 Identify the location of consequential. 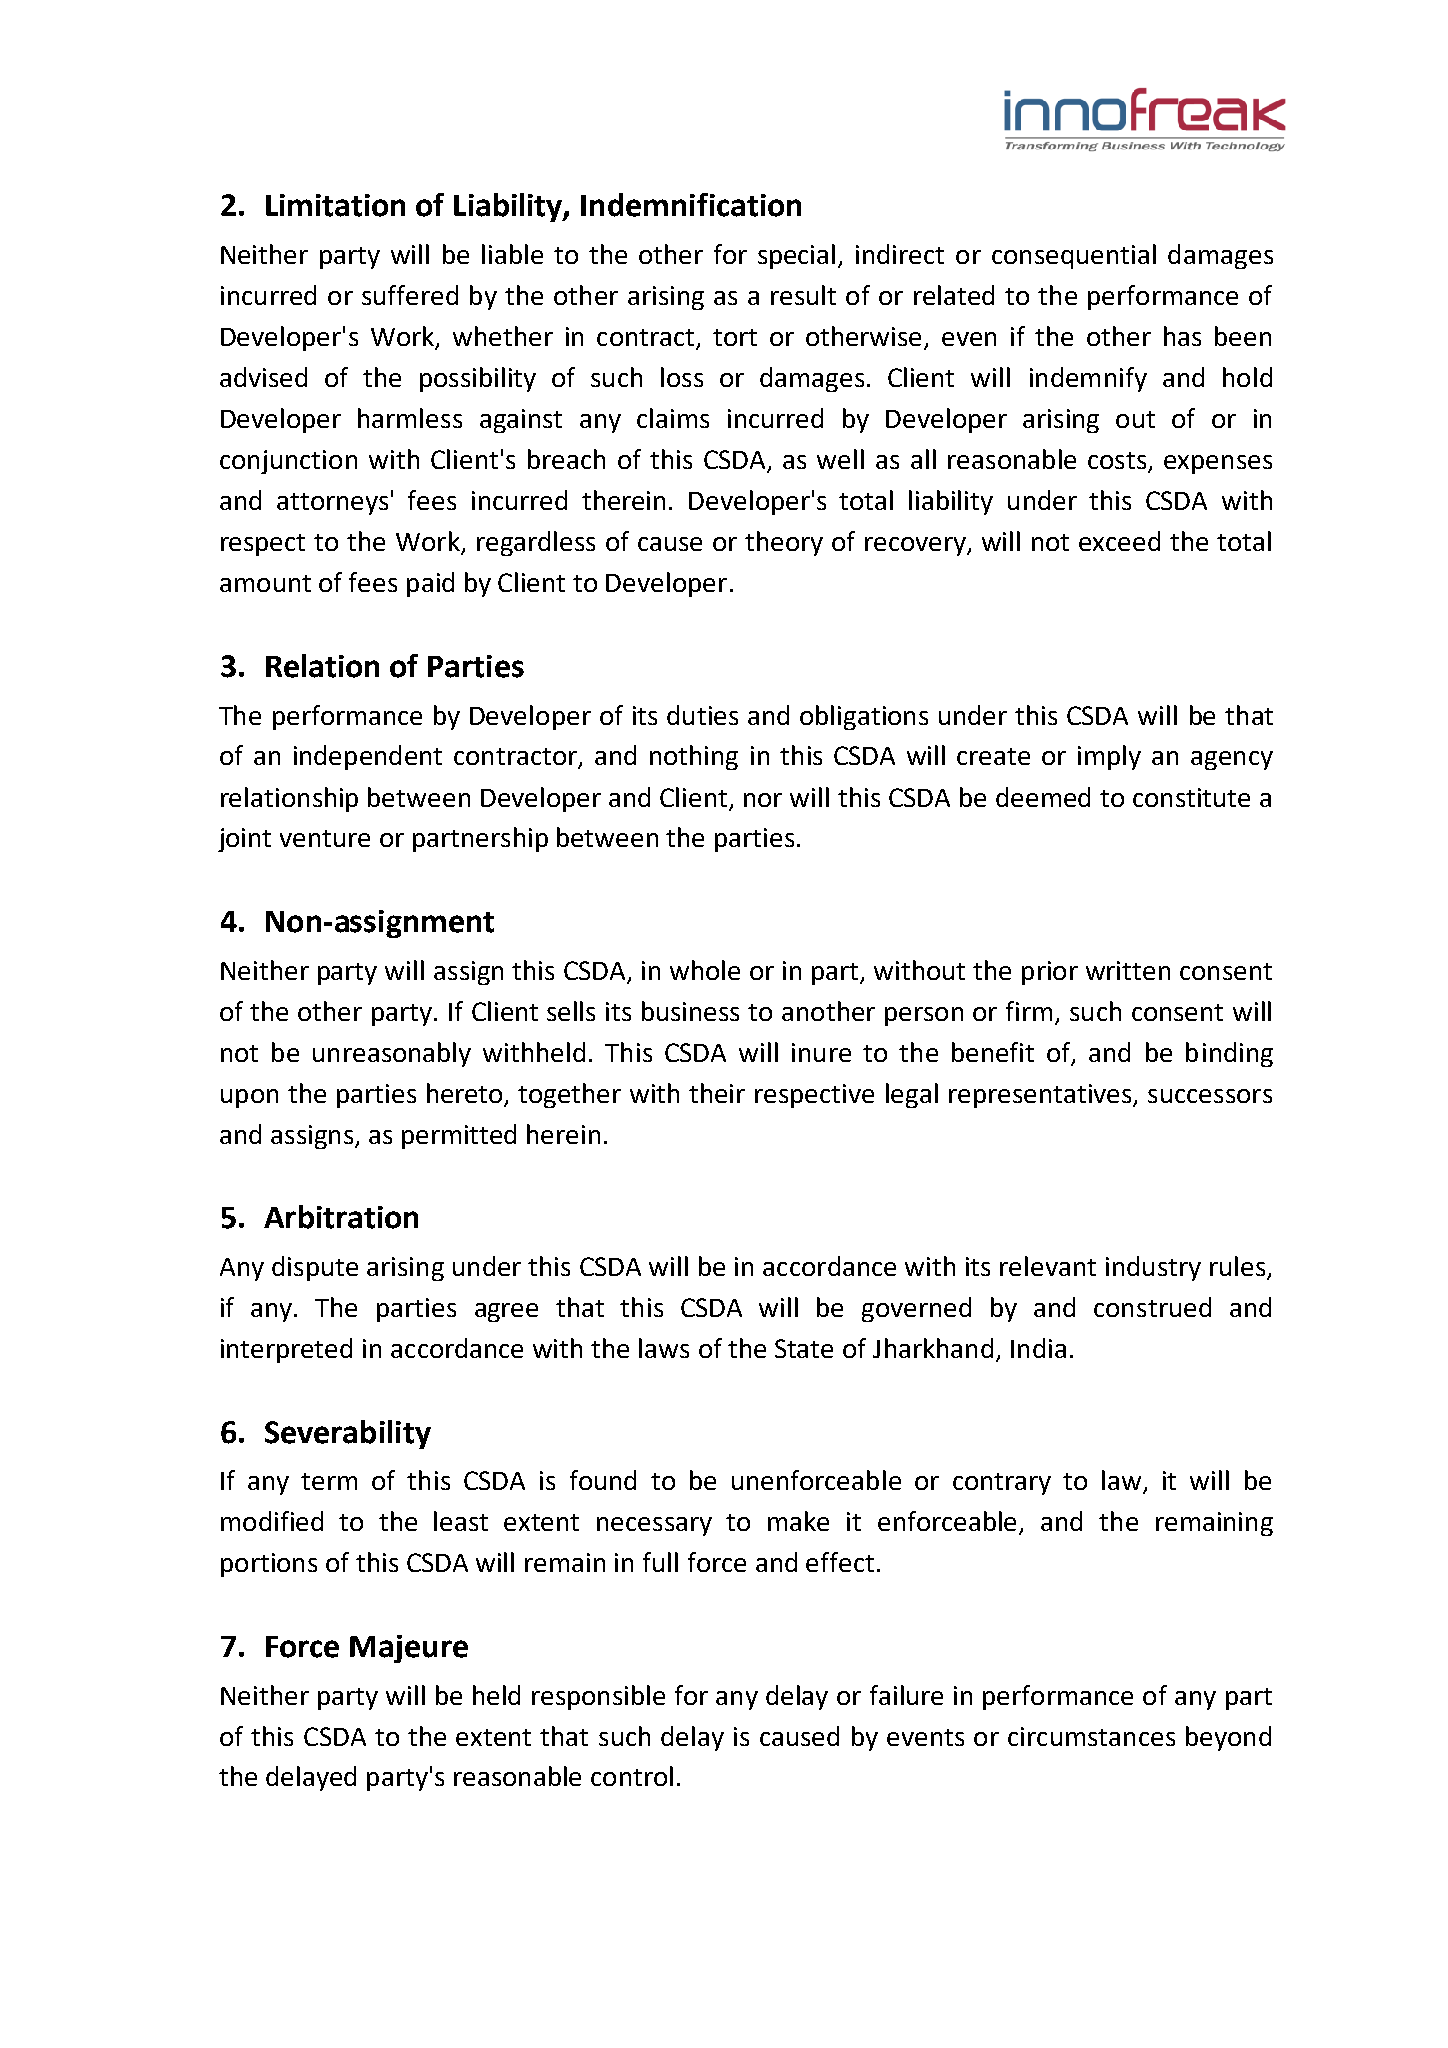
(1074, 256).
